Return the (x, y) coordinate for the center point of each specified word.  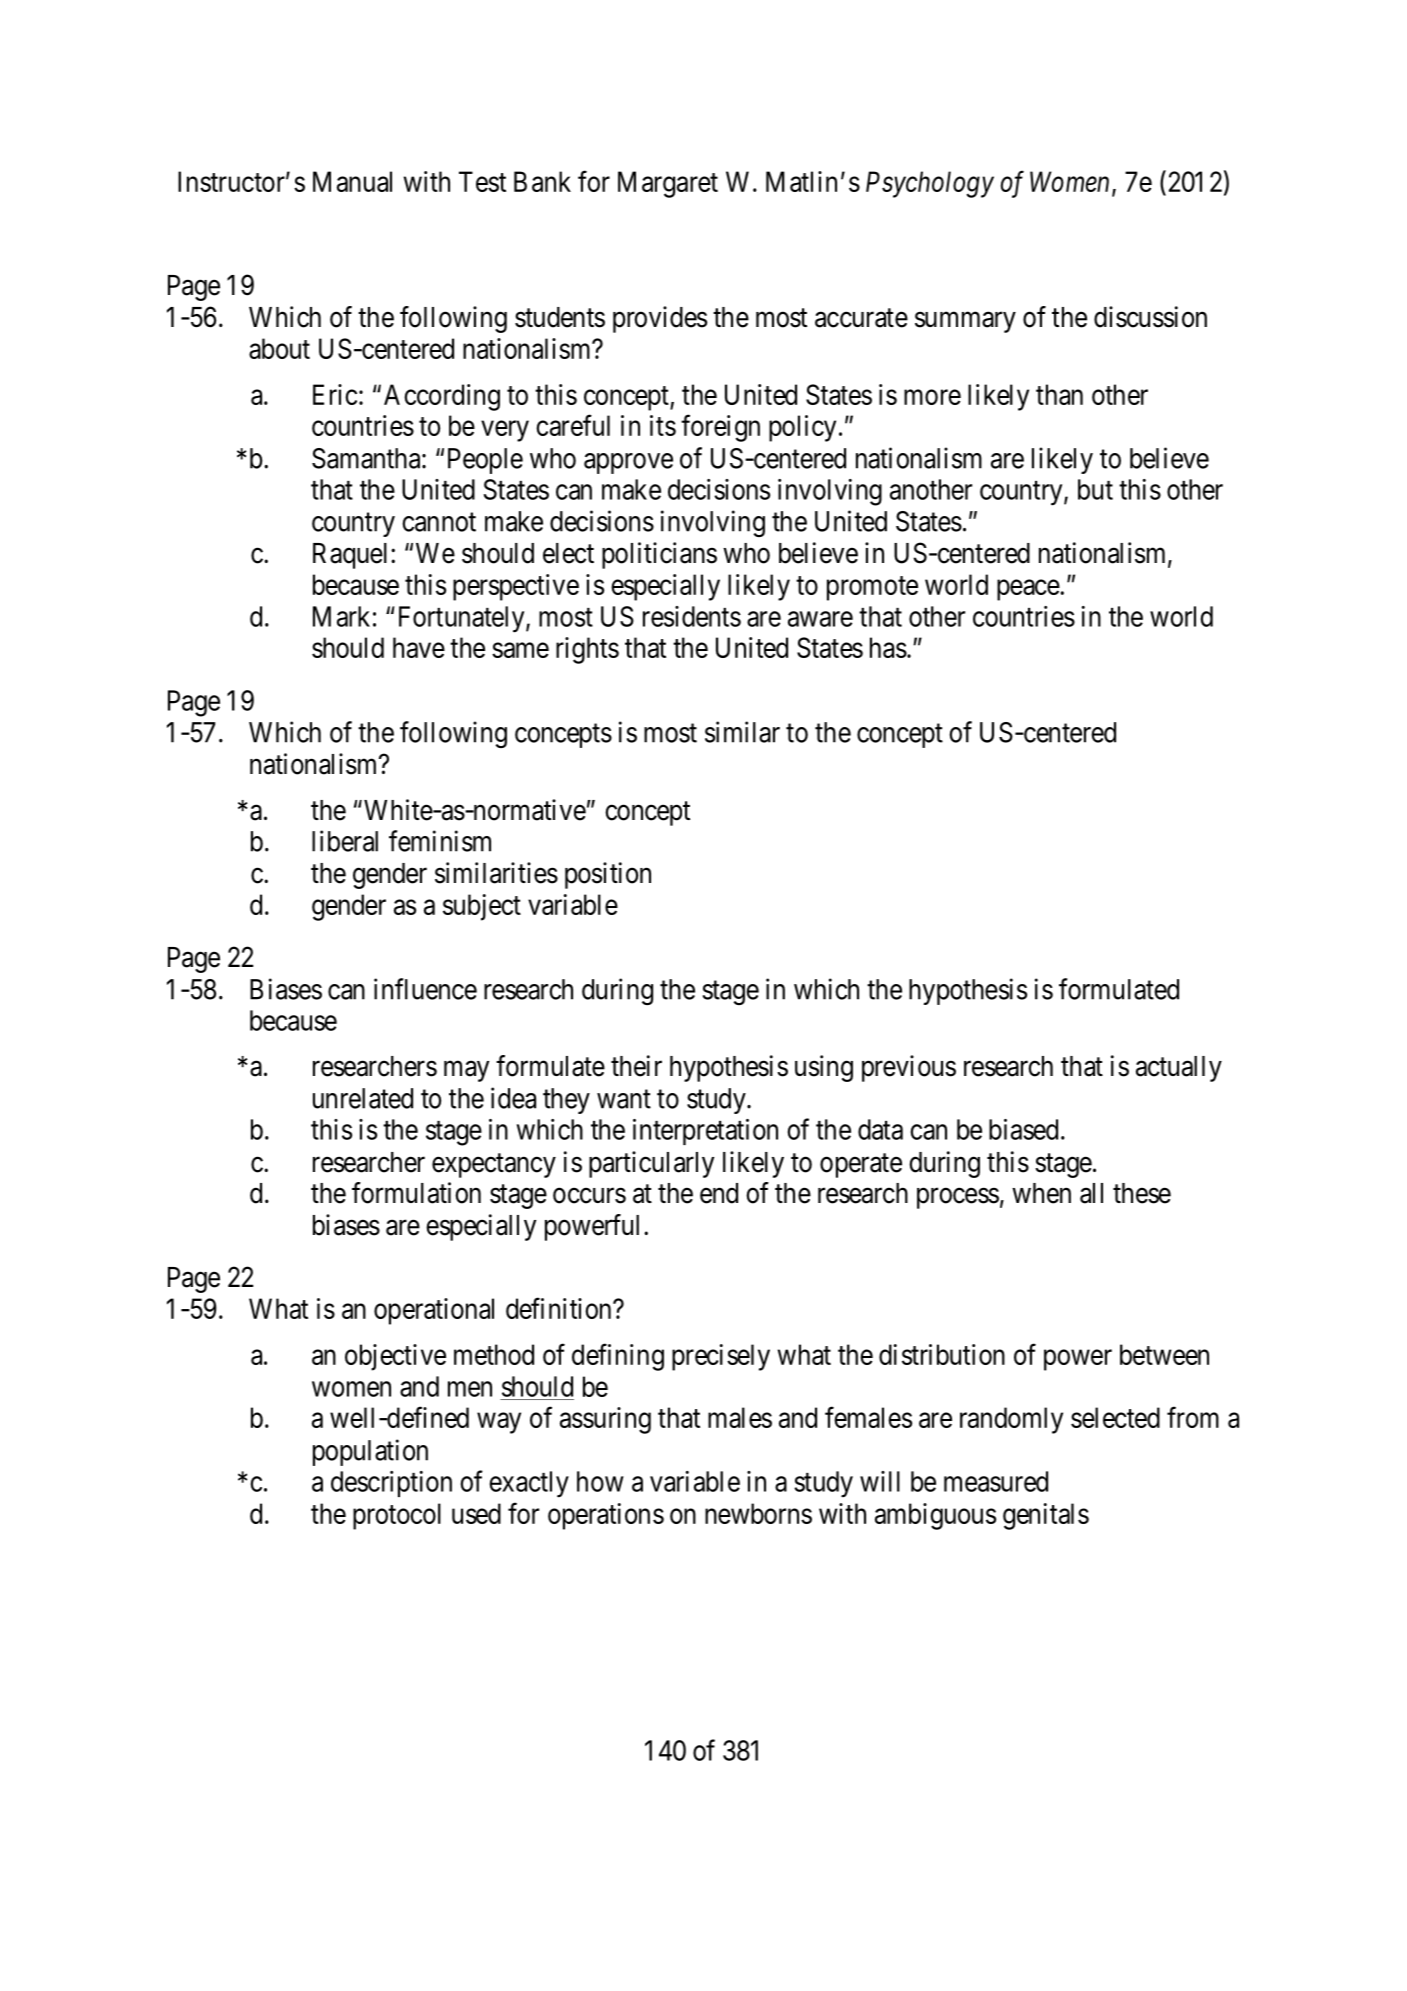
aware (820, 619)
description (391, 1484)
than (1059, 394)
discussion (1150, 317)
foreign (720, 428)
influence (425, 989)
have (419, 647)
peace (1028, 590)
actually (1179, 1069)
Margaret (668, 184)
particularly (651, 1164)
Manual (352, 181)
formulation (416, 1193)
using (824, 1068)
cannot (439, 522)
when (1041, 1193)
